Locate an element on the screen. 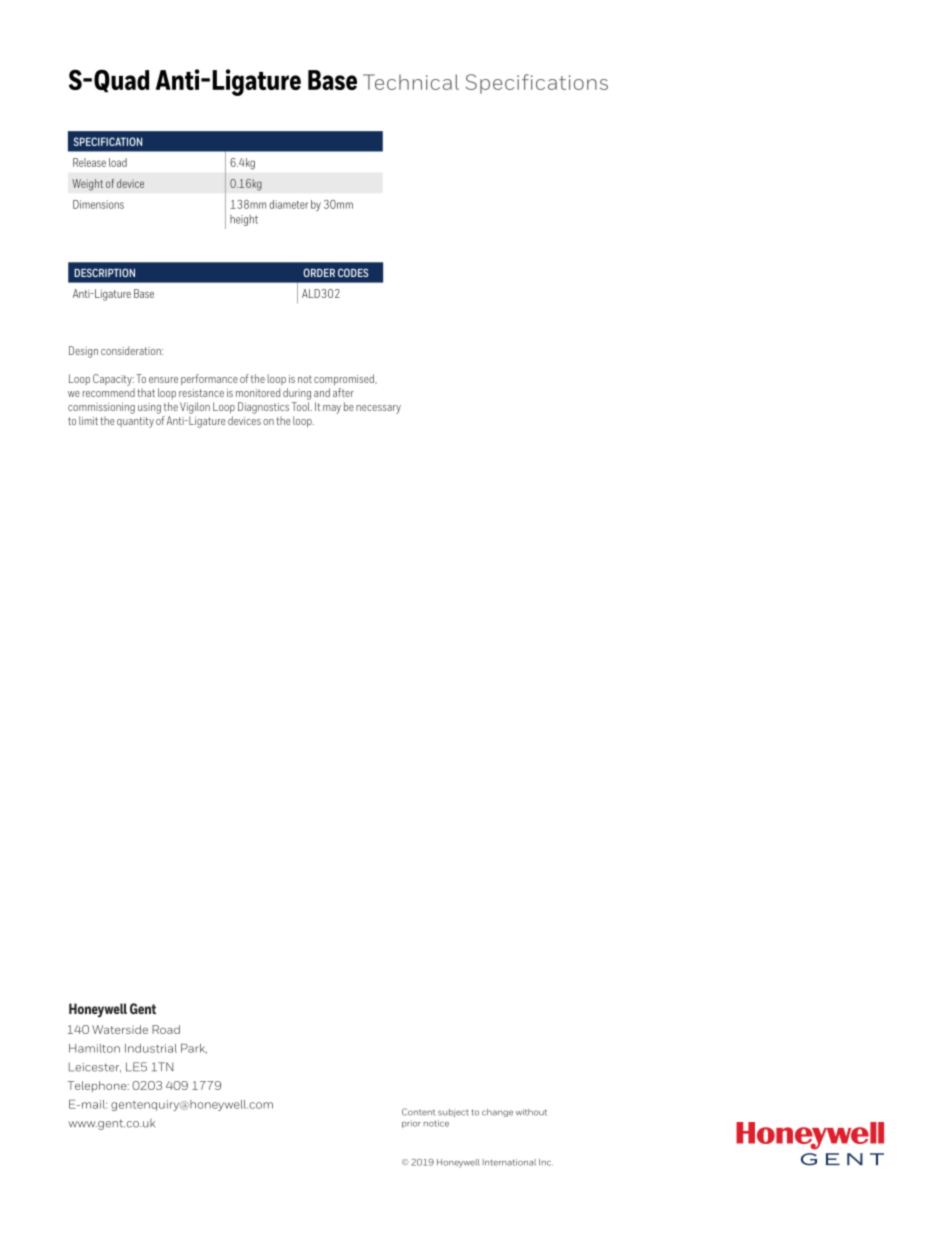 The width and height of the screenshot is (952, 1233). Technical is located at coordinates (411, 82).
